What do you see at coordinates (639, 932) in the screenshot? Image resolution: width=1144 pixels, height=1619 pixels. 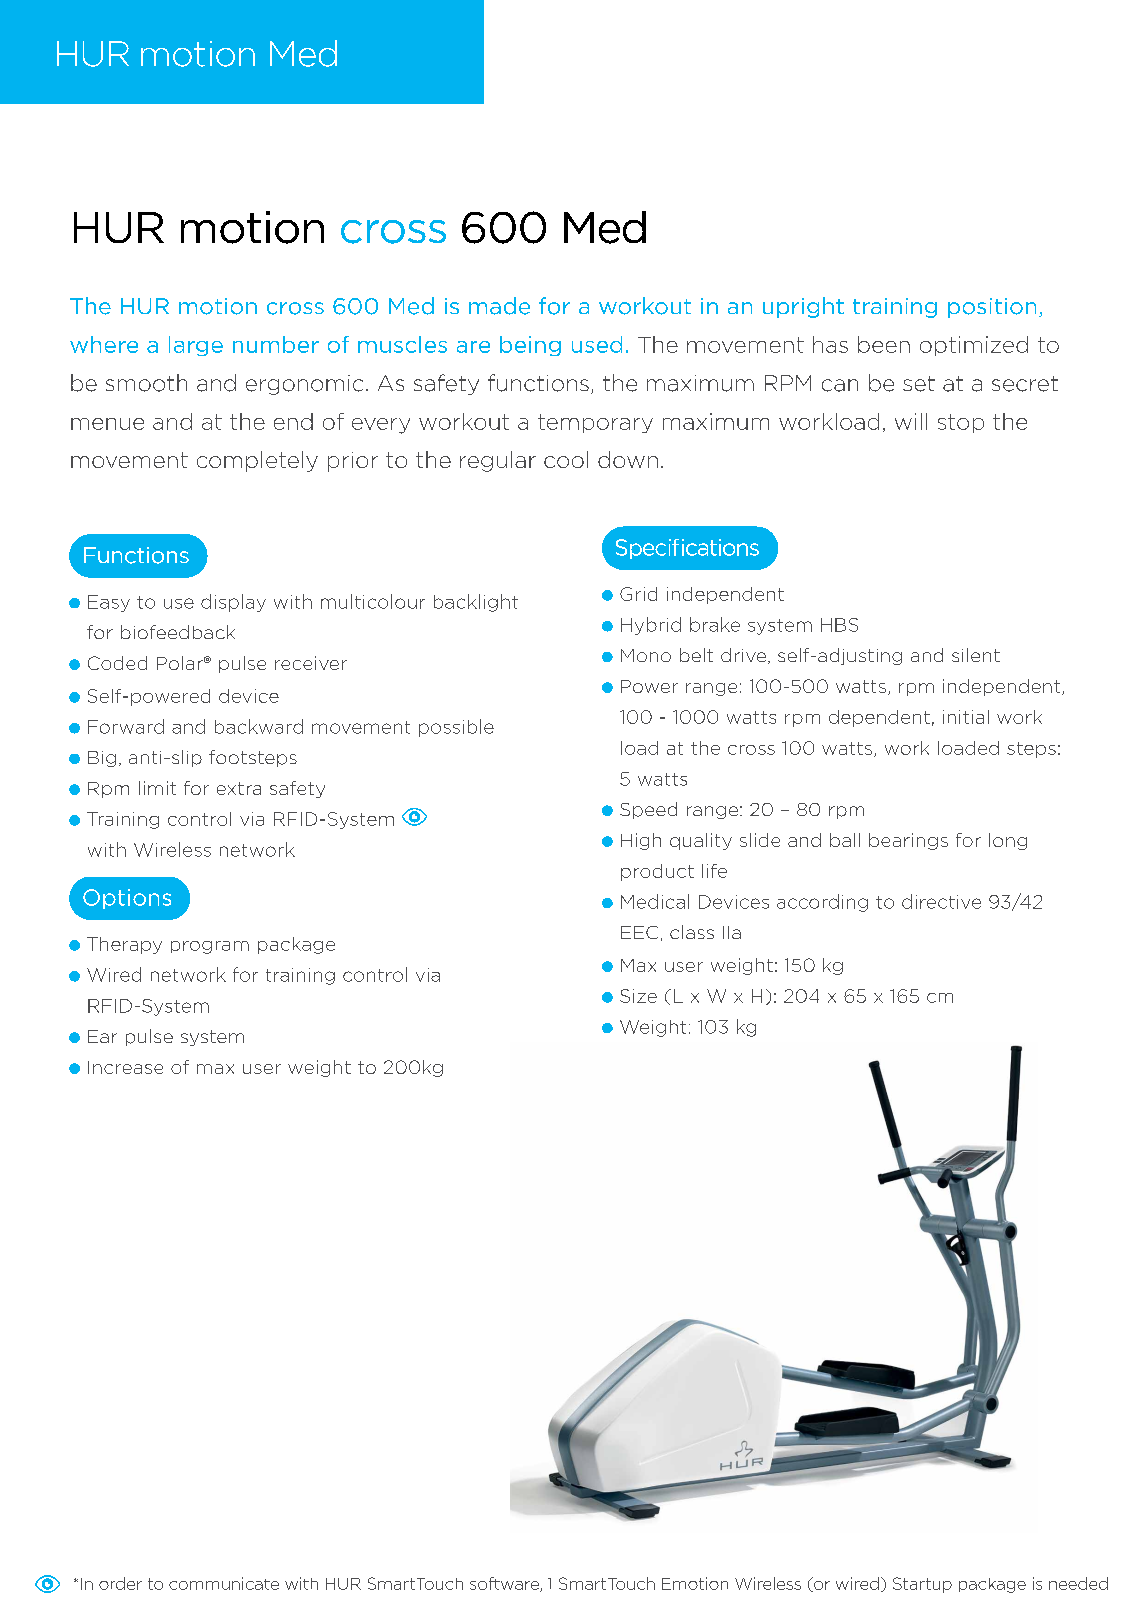 I see `EEC` at bounding box center [639, 932].
